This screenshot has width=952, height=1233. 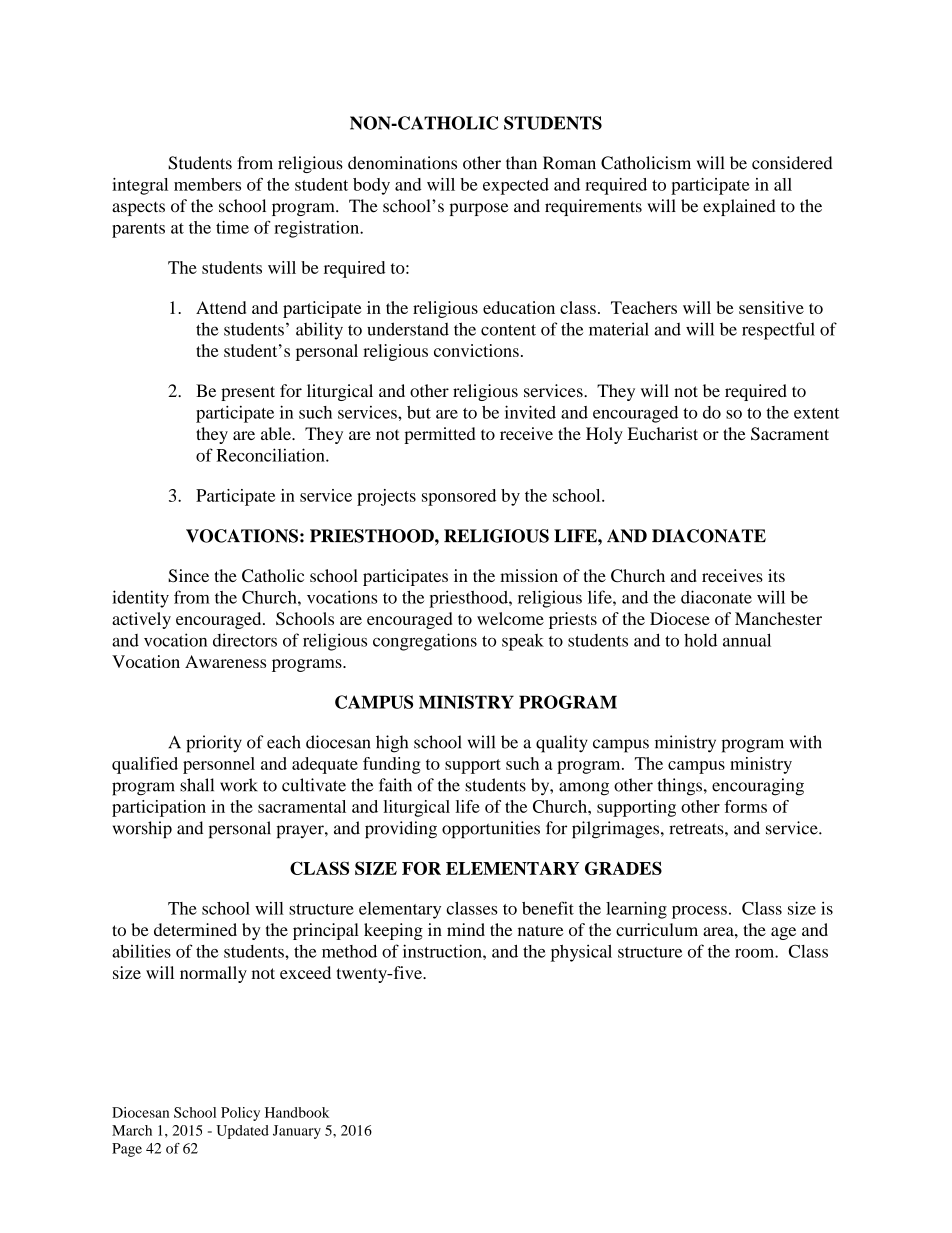 I want to click on annual, so click(x=747, y=640).
